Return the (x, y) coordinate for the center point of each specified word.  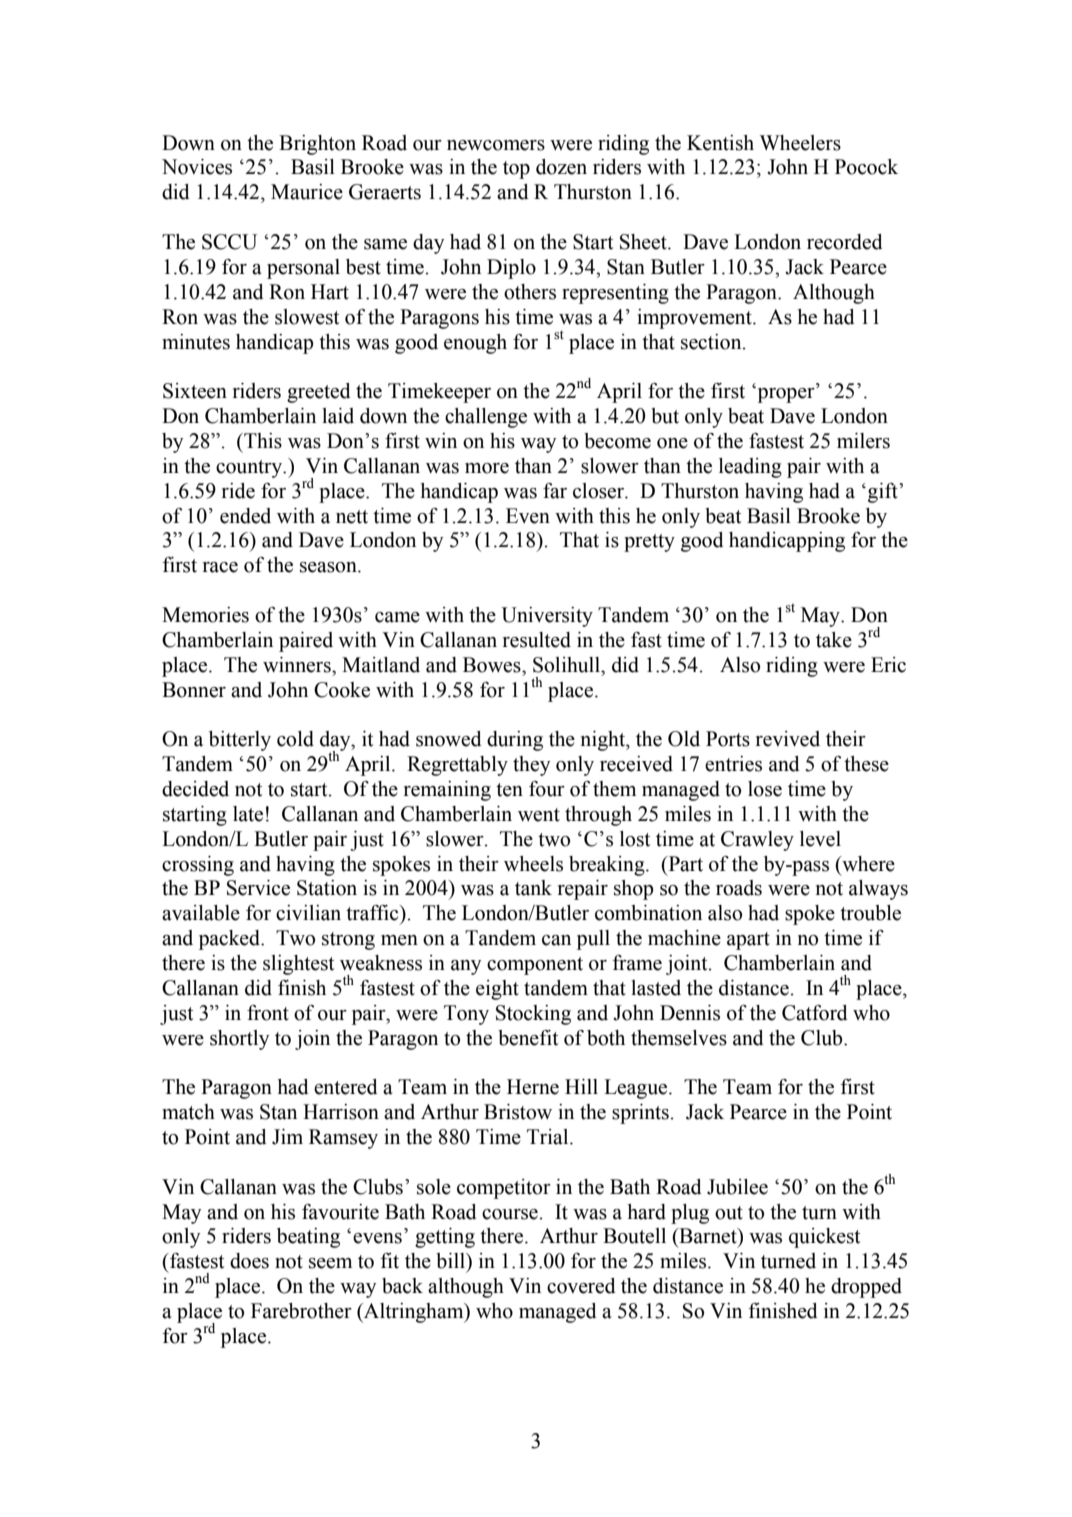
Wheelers (800, 143)
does (249, 1261)
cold (295, 739)
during (515, 741)
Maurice (307, 192)
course (510, 1214)
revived (788, 739)
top (516, 170)
